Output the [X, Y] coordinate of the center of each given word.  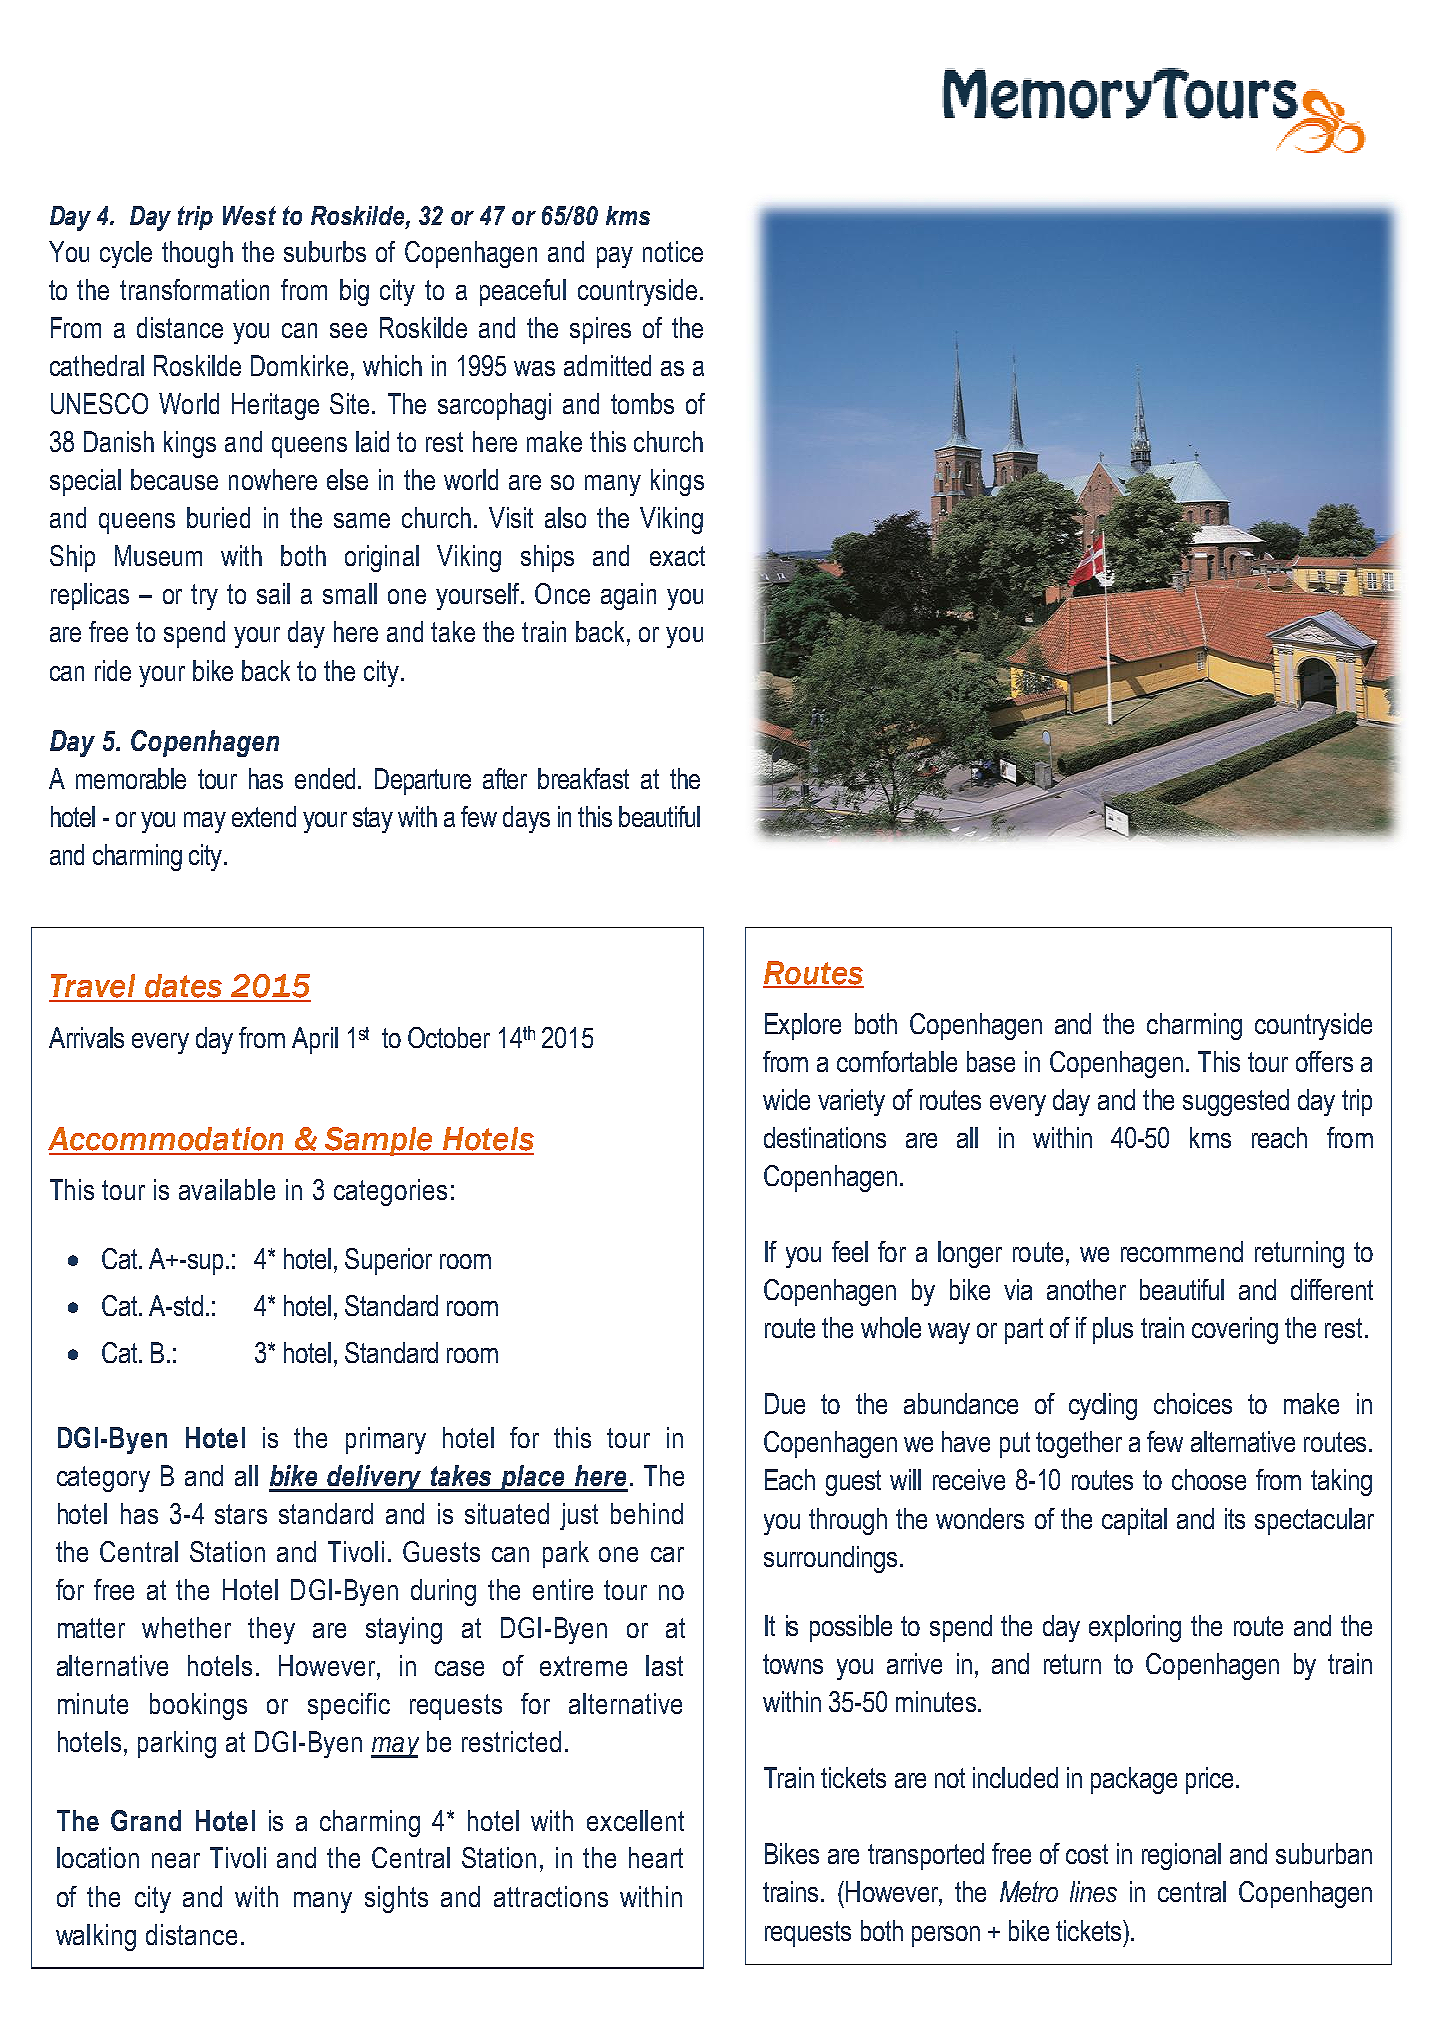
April [315, 1040]
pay [615, 257]
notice [673, 251]
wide [786, 1099]
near [176, 1860]
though [197, 254]
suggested [1236, 1102]
